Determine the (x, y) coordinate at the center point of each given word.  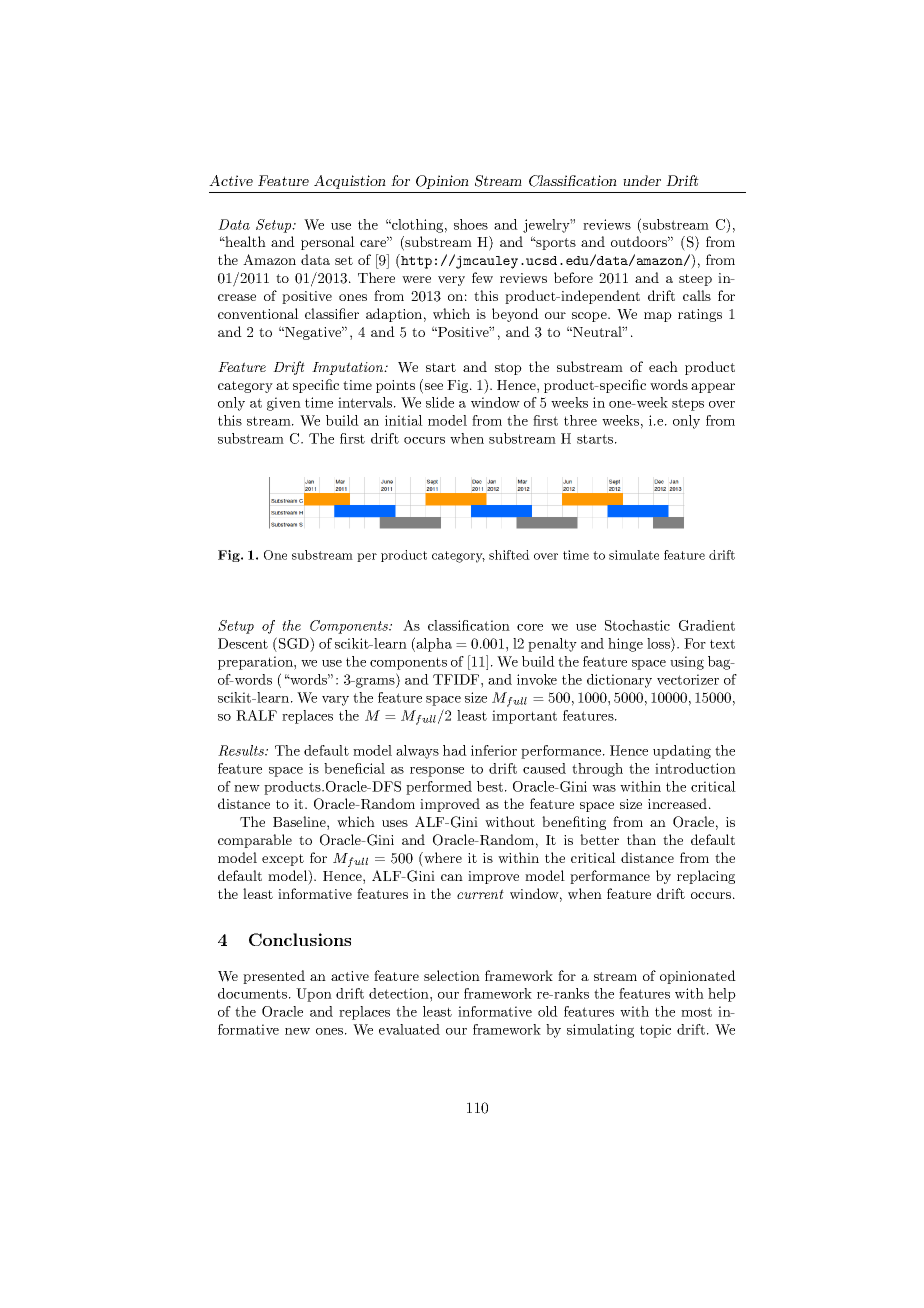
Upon (314, 995)
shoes (471, 224)
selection (452, 975)
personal (328, 243)
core (530, 627)
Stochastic (637, 625)
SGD (295, 644)
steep (695, 280)
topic (655, 1031)
